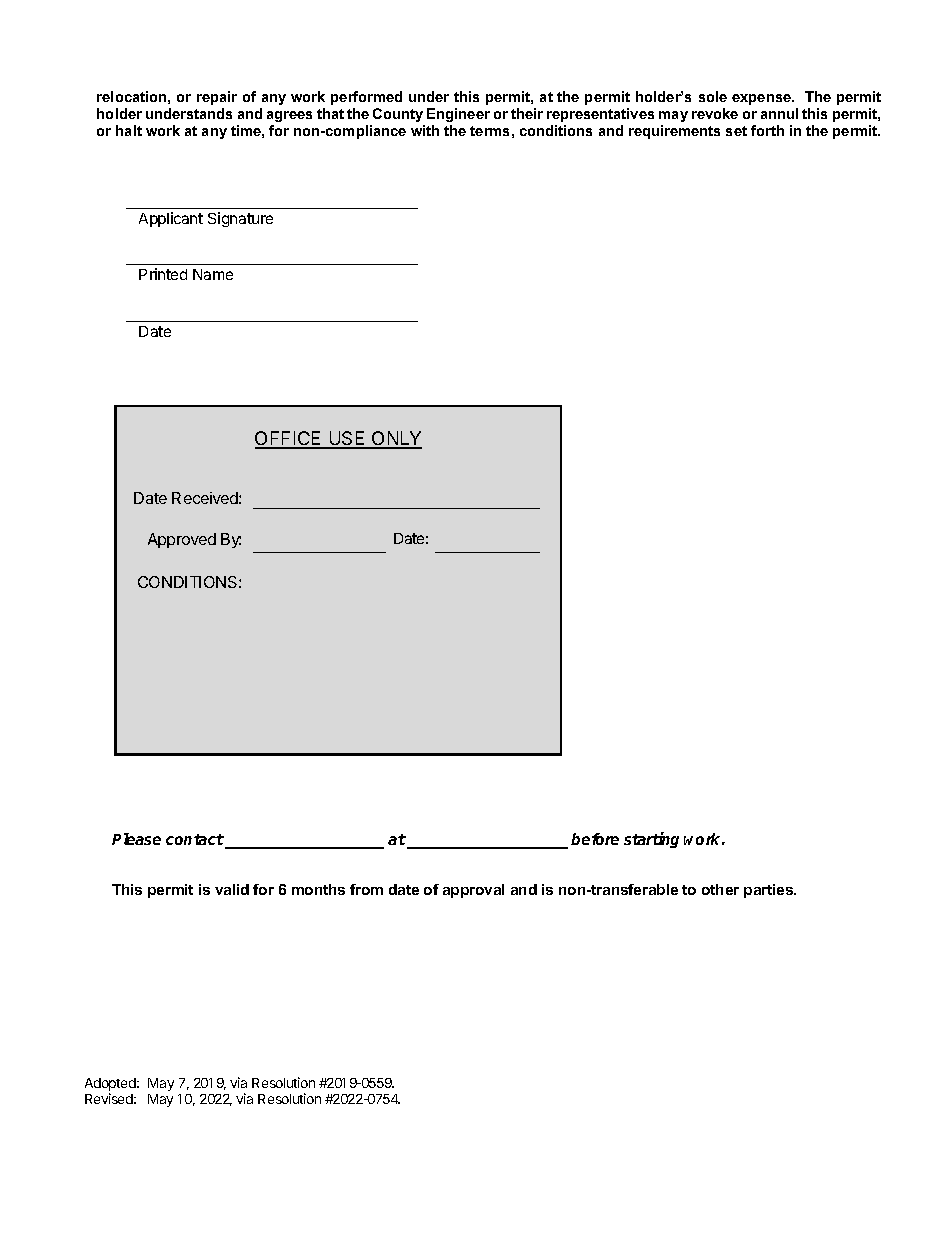  Describe the element at coordinates (458, 115) in the screenshot. I see `Engineer` at that location.
